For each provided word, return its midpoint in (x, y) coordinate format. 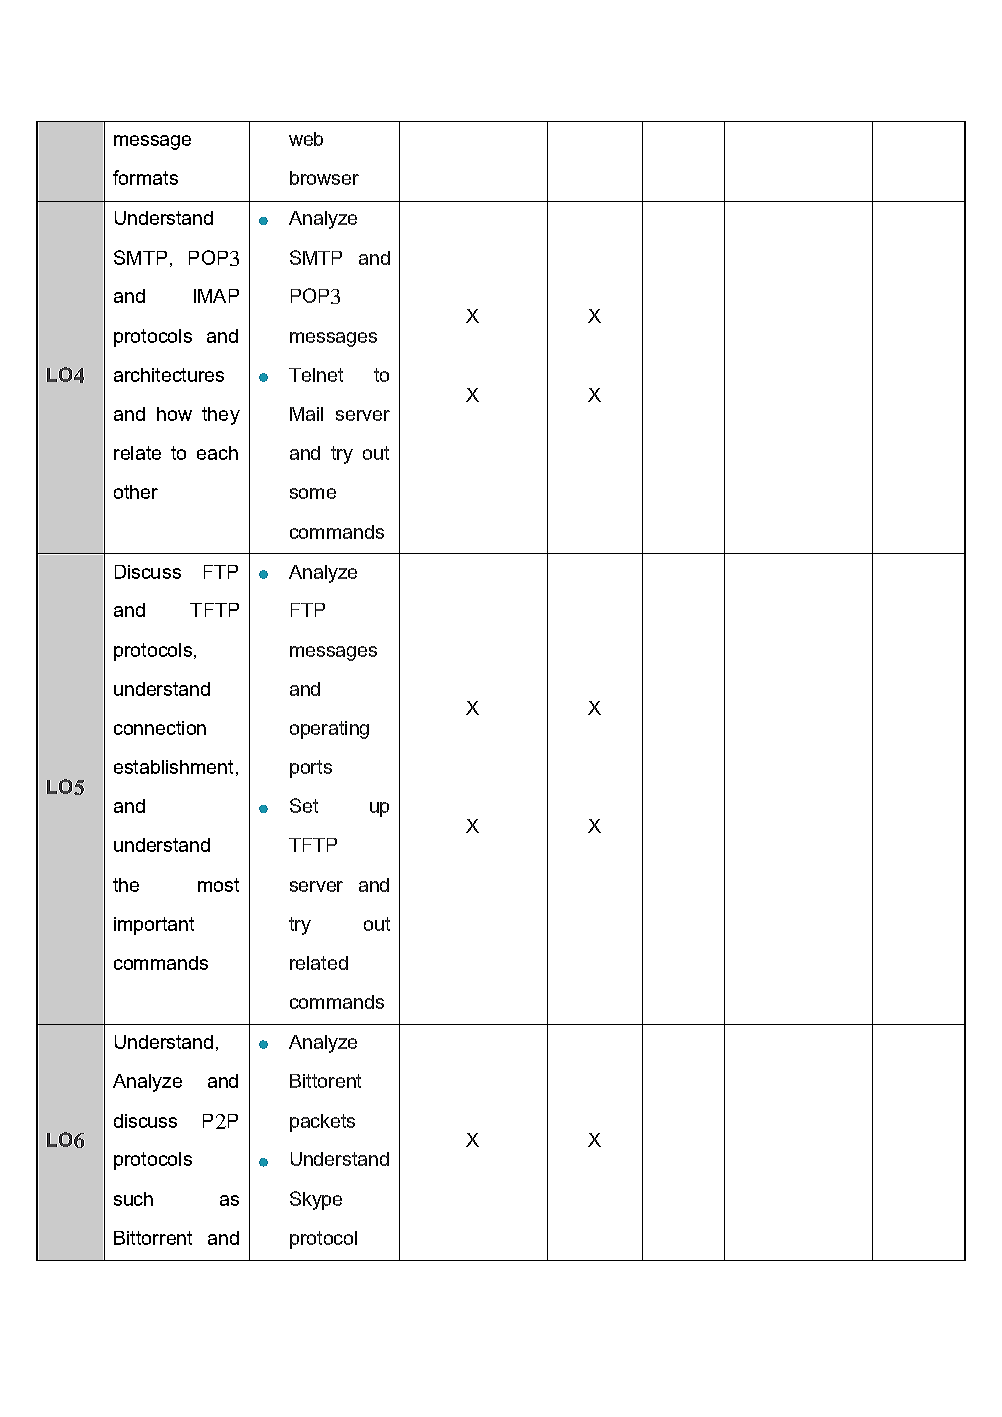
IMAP (216, 296)
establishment (173, 767)
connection (160, 728)
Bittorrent (153, 1238)
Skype (316, 1200)
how (174, 414)
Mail (306, 414)
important (154, 926)
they (221, 416)
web (306, 139)
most (218, 885)
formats (145, 177)
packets (322, 1123)
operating (329, 730)
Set (304, 805)
